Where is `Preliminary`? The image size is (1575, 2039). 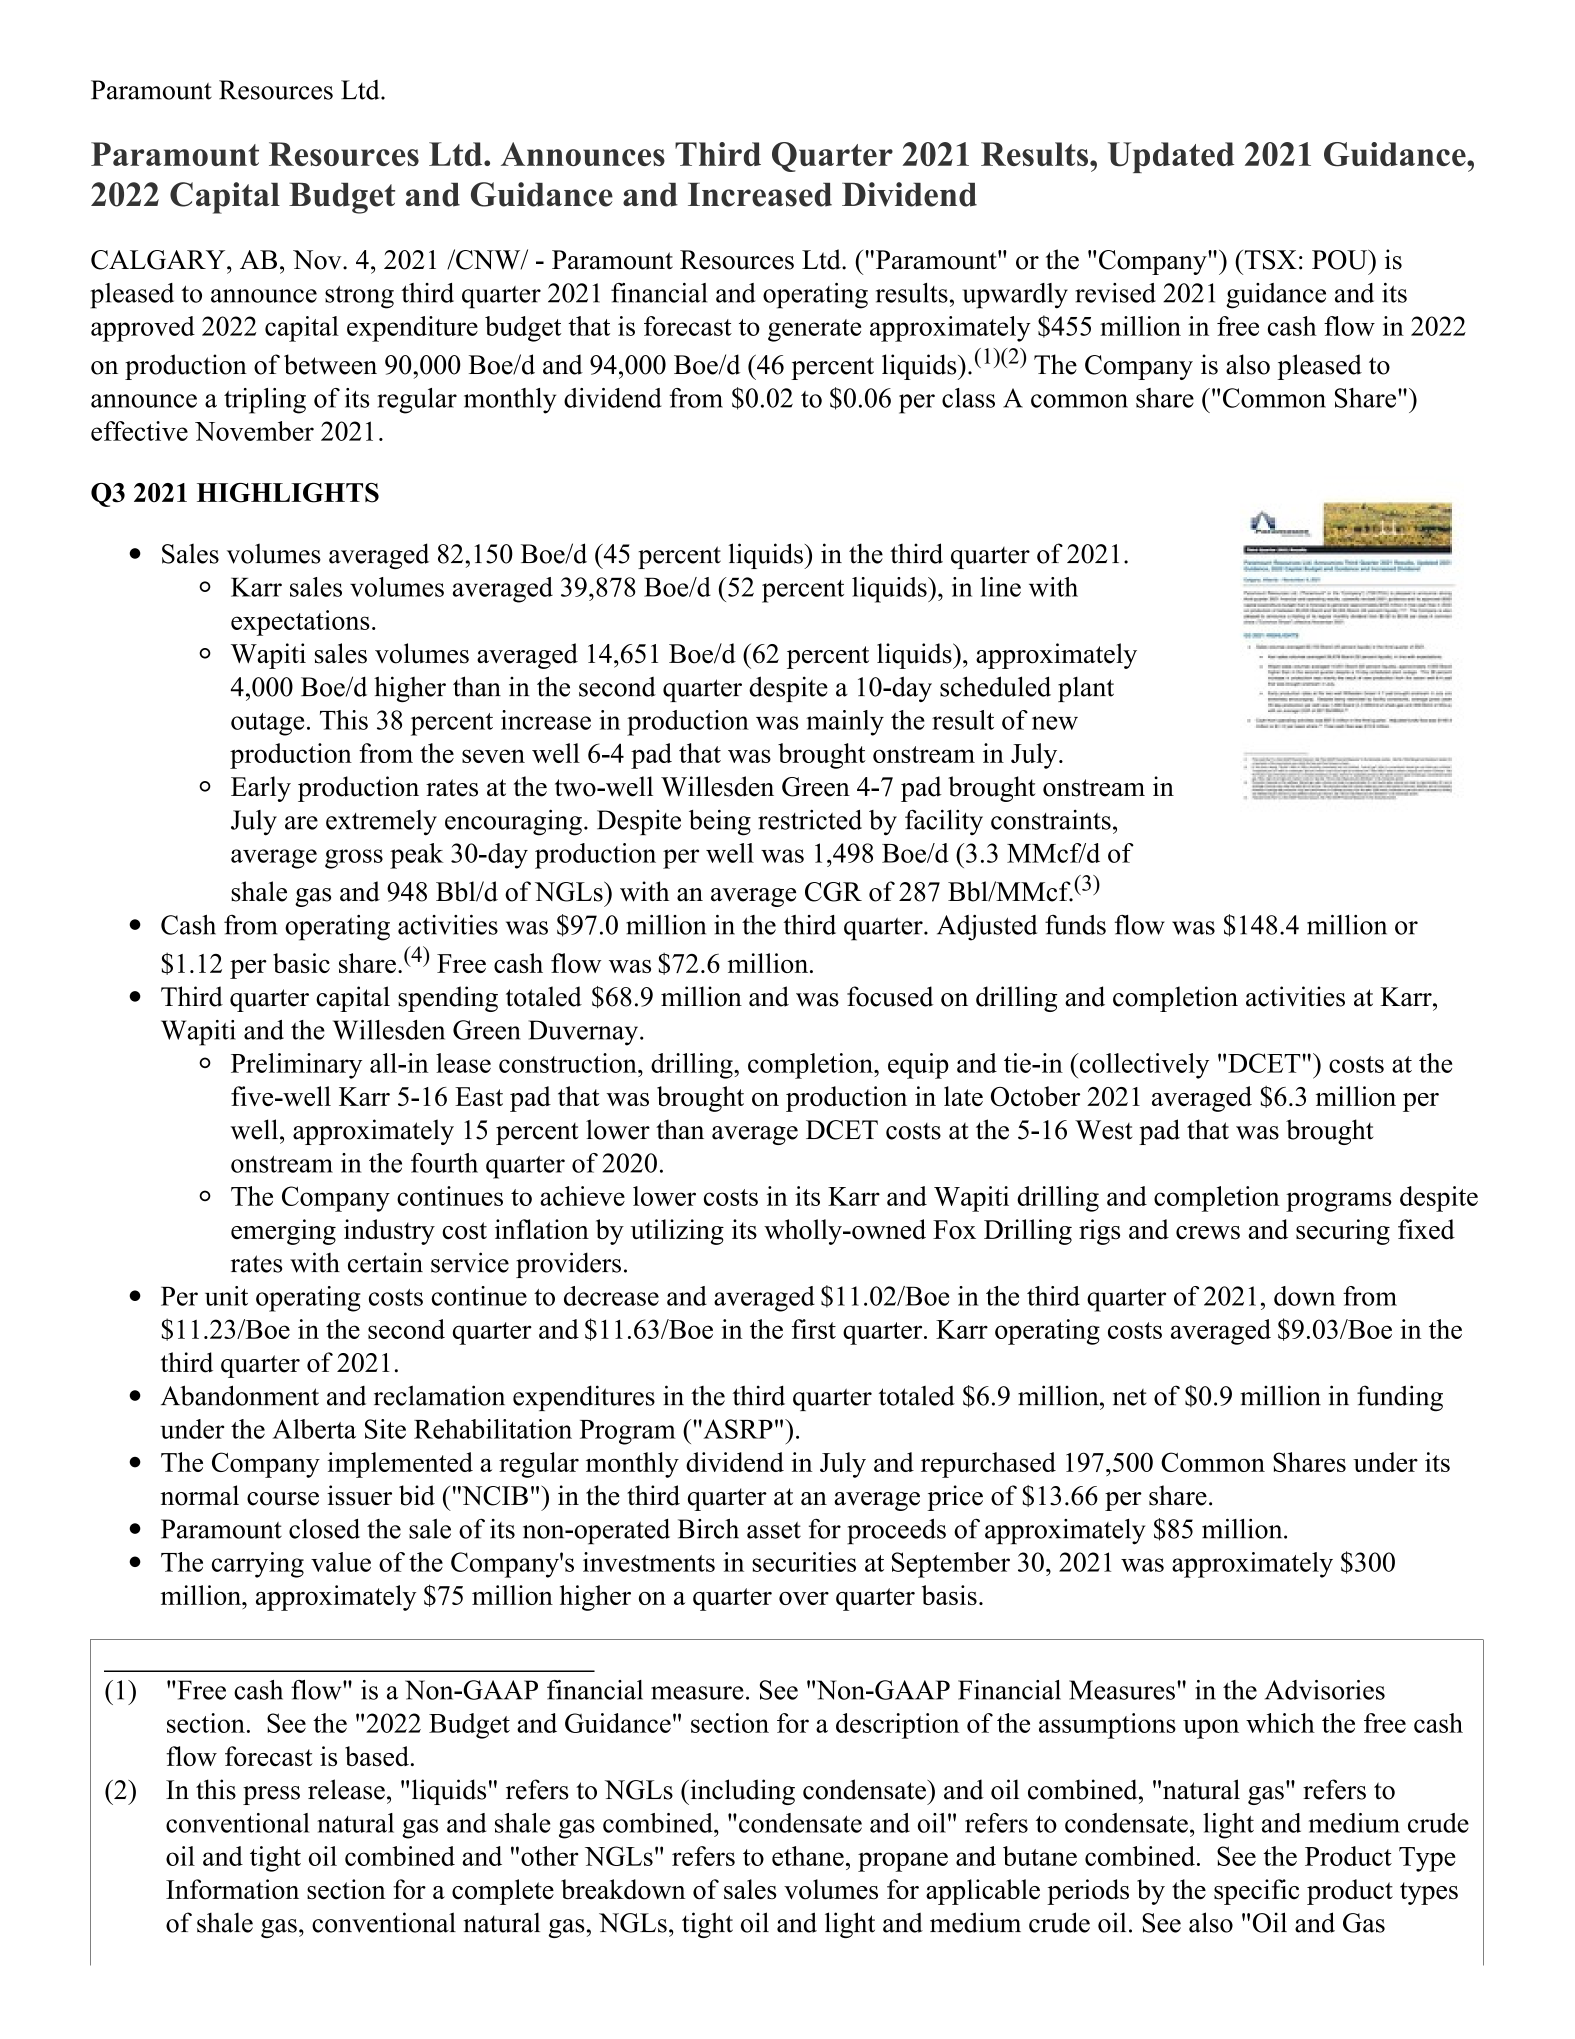
Preliminary is located at coordinates (296, 1066).
